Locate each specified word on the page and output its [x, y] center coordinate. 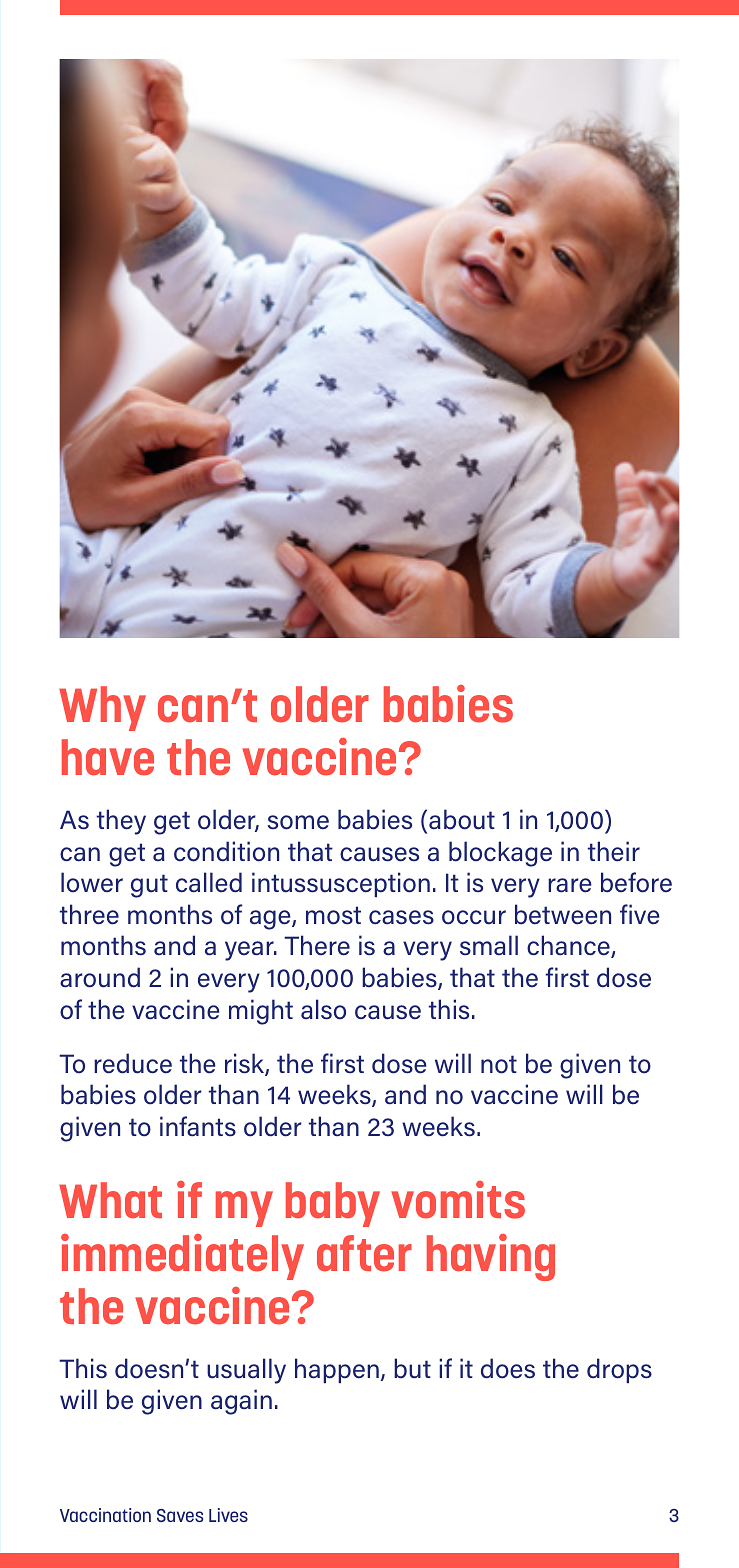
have [108, 757]
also [323, 1009]
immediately [182, 1257]
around [100, 977]
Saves [180, 1515]
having [491, 1257]
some [298, 822]
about [462, 819]
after [364, 1253]
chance [569, 946]
